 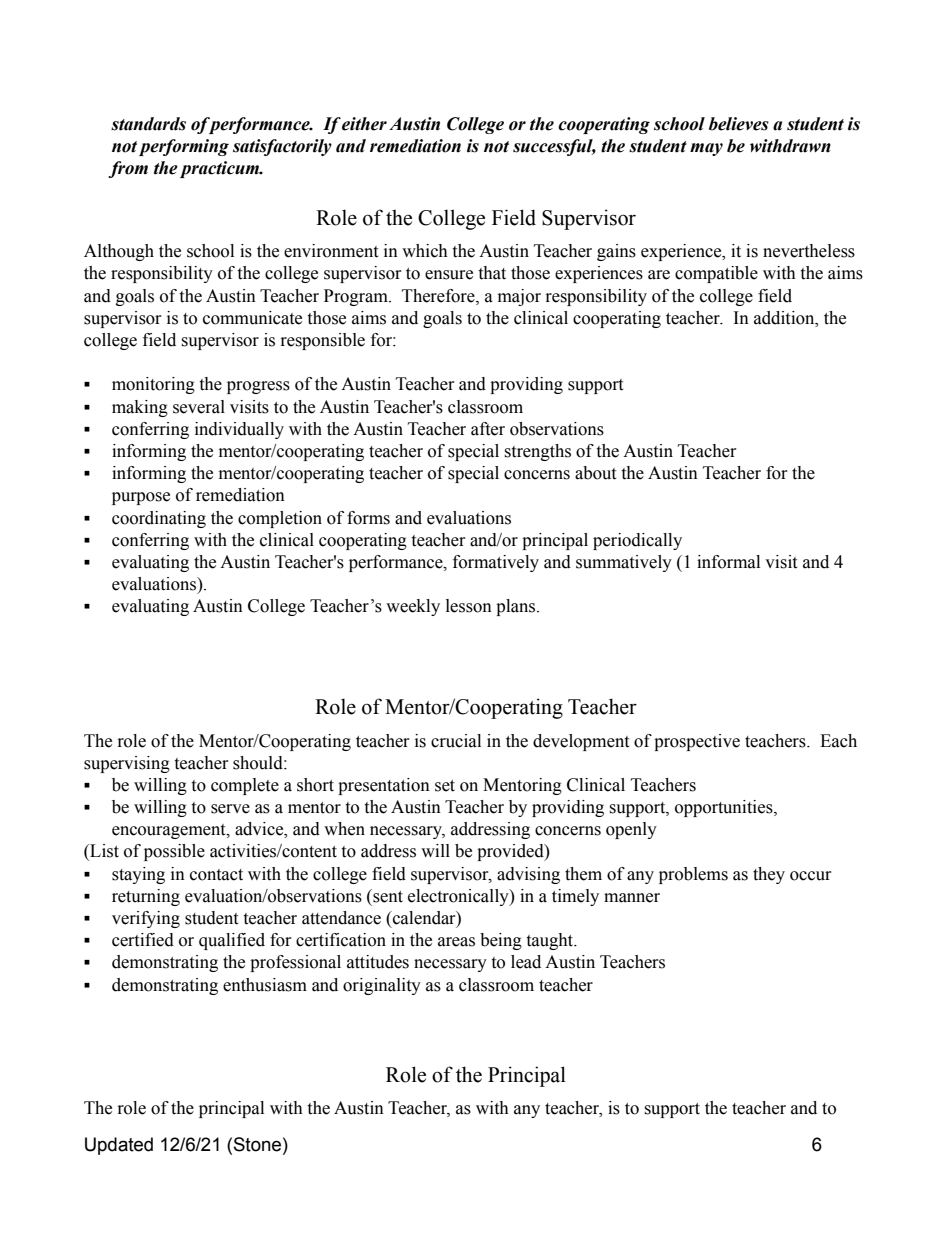 What do you see at coordinates (364, 124) in the page?
I see `either` at bounding box center [364, 124].
